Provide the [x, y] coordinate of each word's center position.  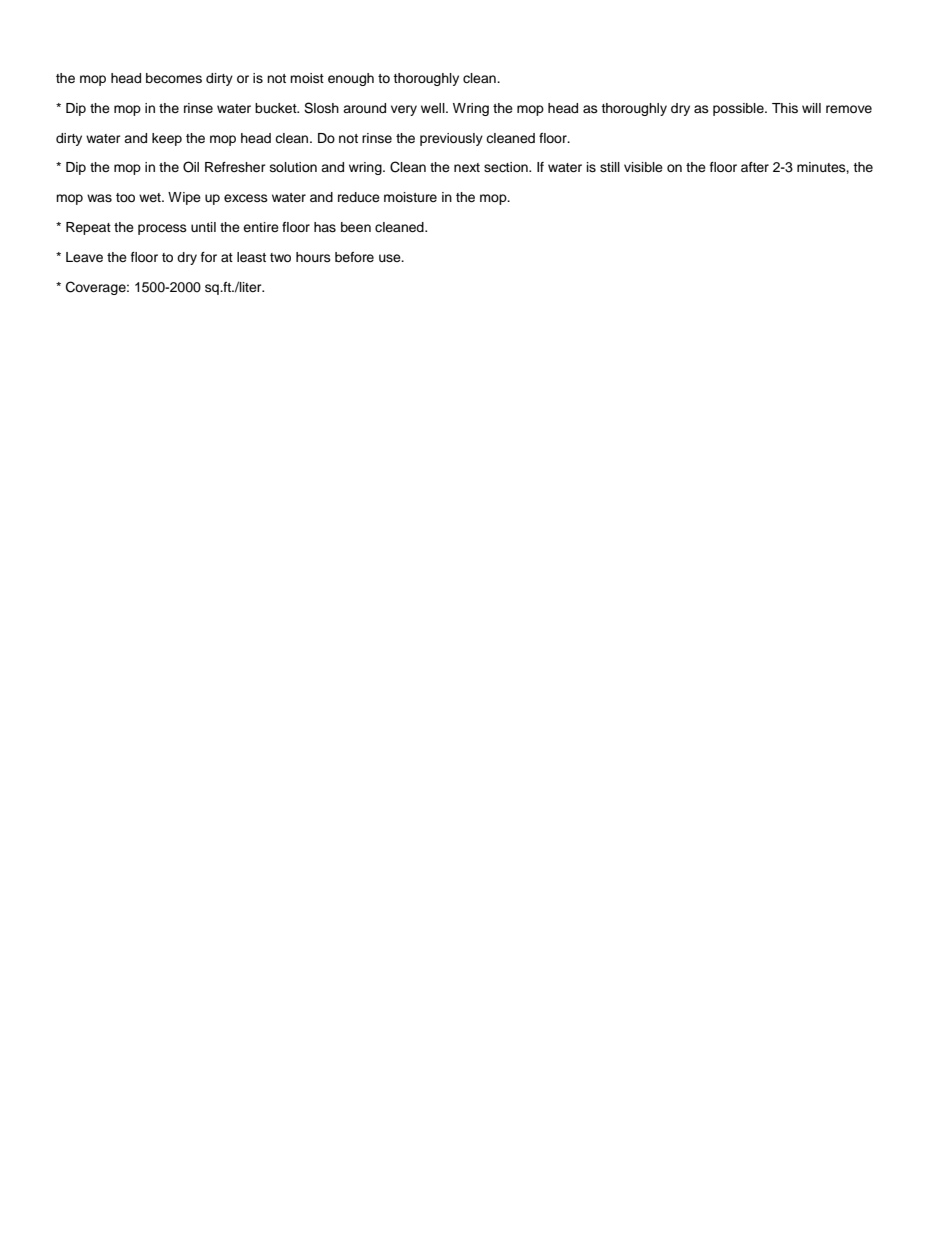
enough [351, 79]
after [755, 167]
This [785, 108]
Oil [191, 167]
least [251, 257]
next [467, 167]
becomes [174, 78]
